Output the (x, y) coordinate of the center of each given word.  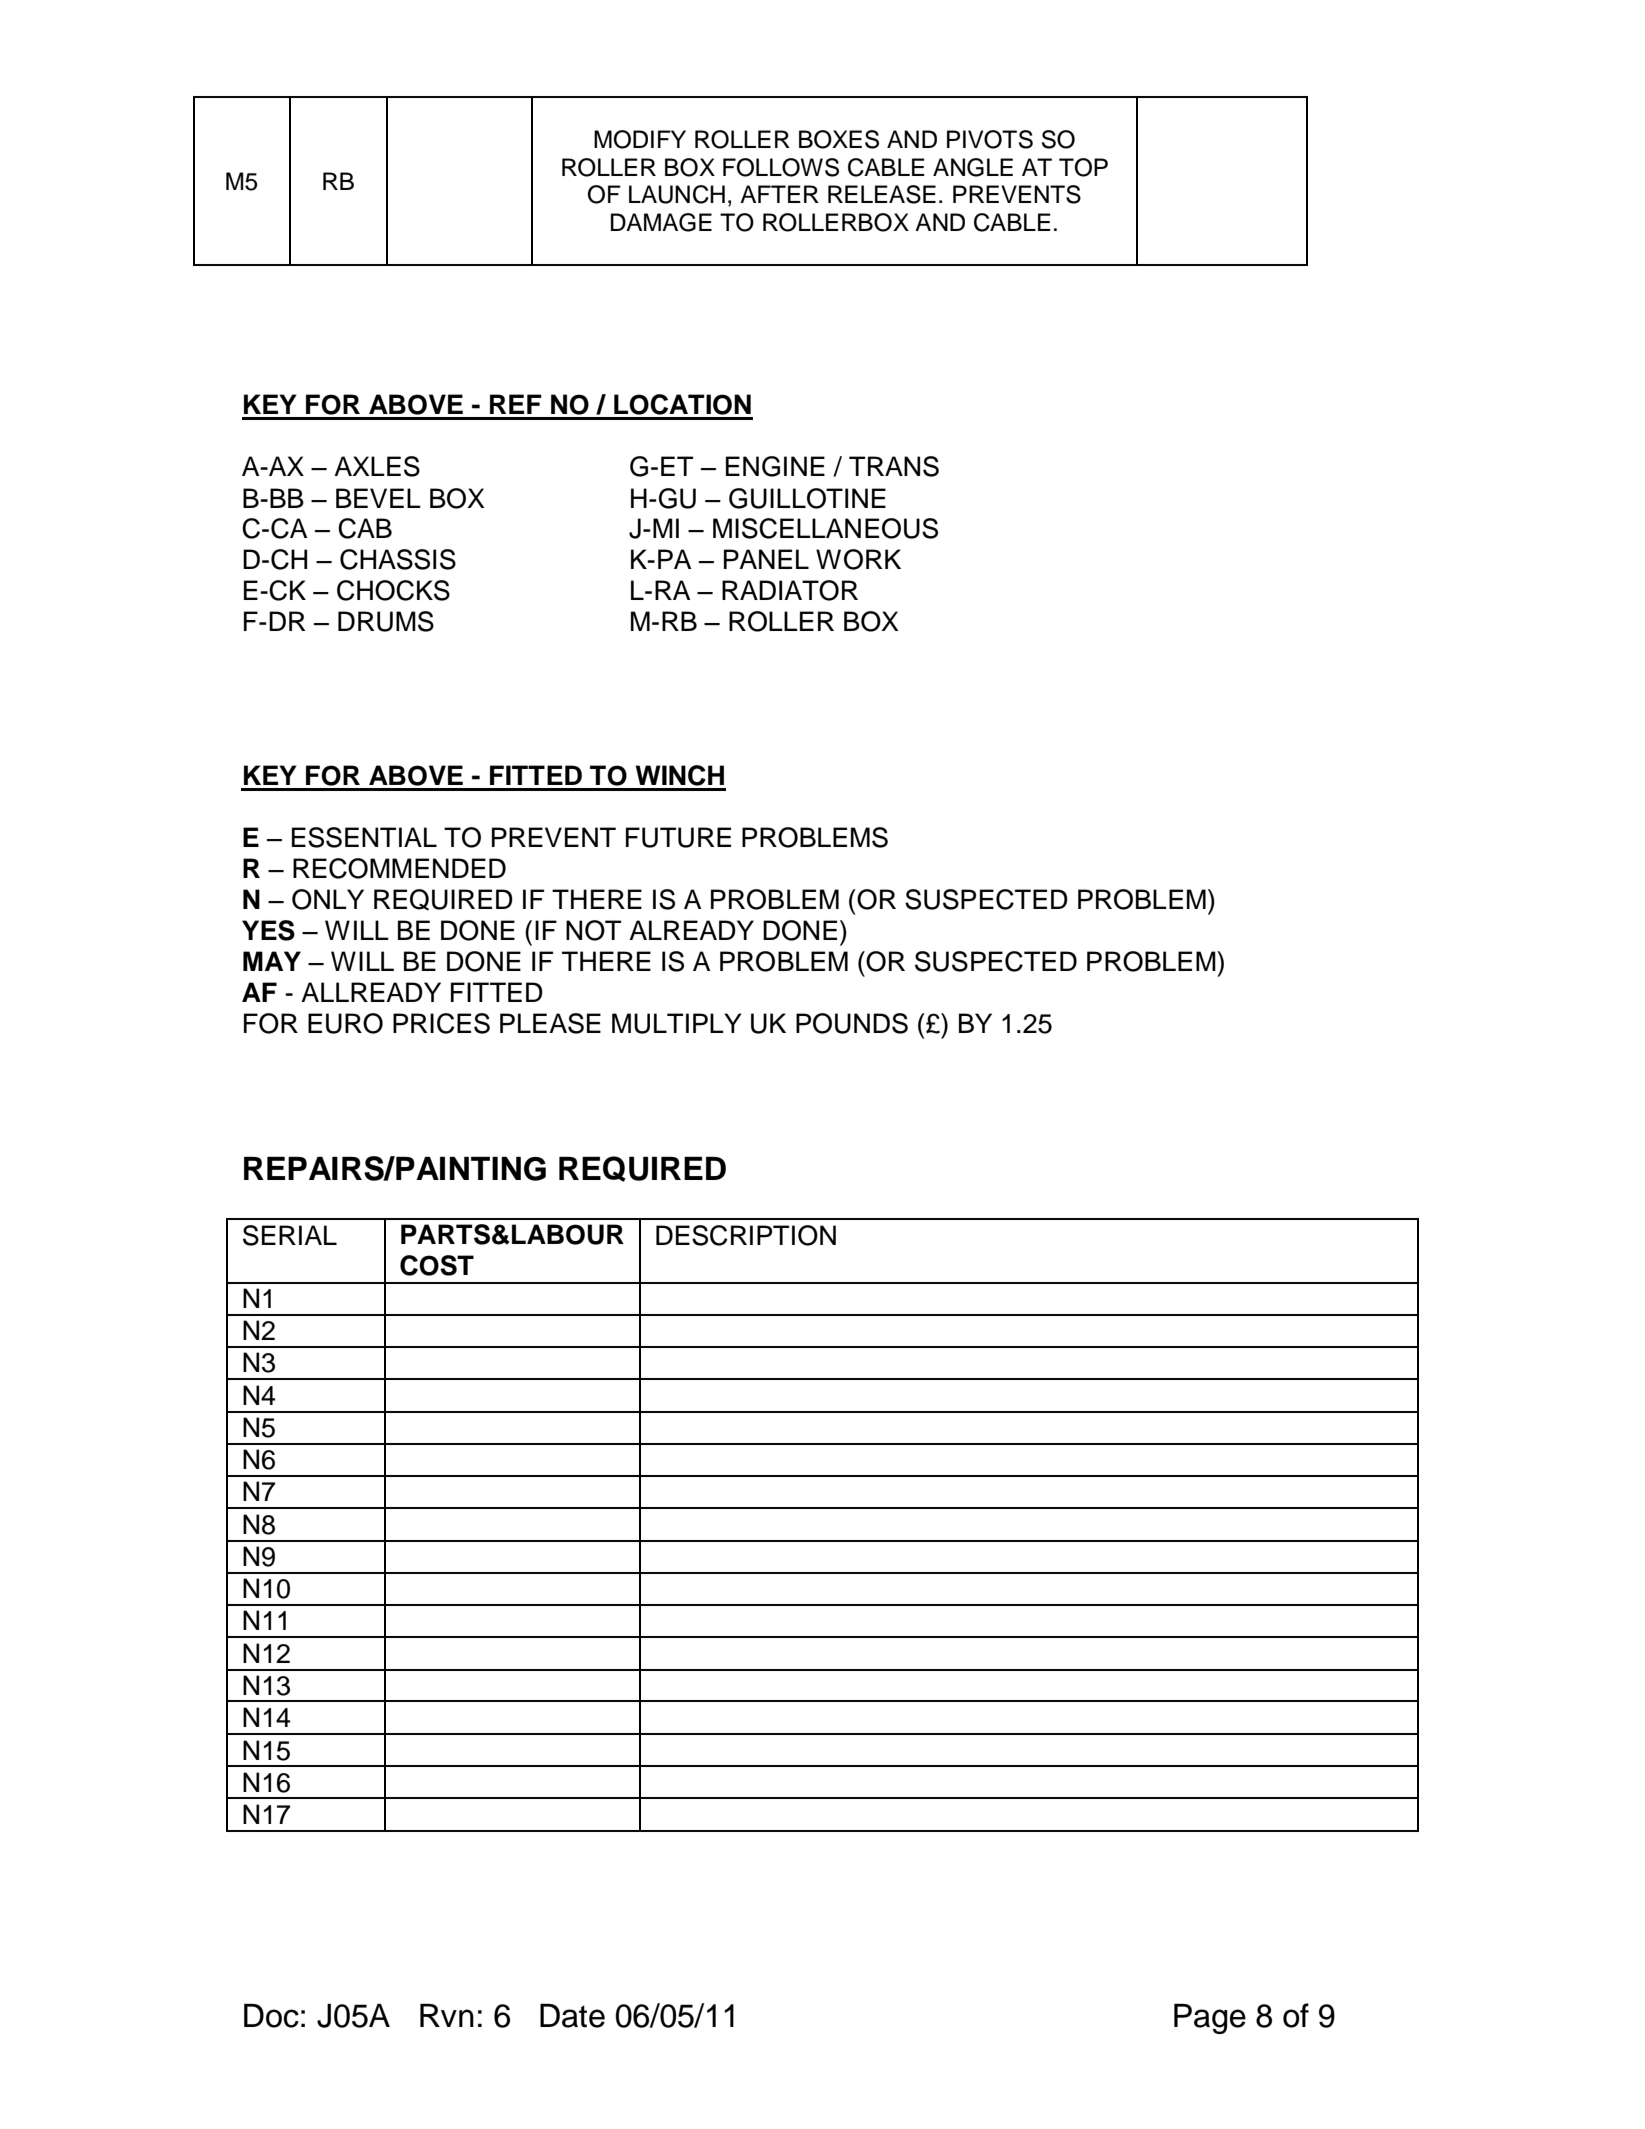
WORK (858, 559)
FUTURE (678, 837)
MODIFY (640, 139)
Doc (271, 2016)
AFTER (779, 194)
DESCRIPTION (746, 1235)
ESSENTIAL (364, 837)
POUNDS (852, 1023)
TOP (1083, 167)
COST (437, 1265)
